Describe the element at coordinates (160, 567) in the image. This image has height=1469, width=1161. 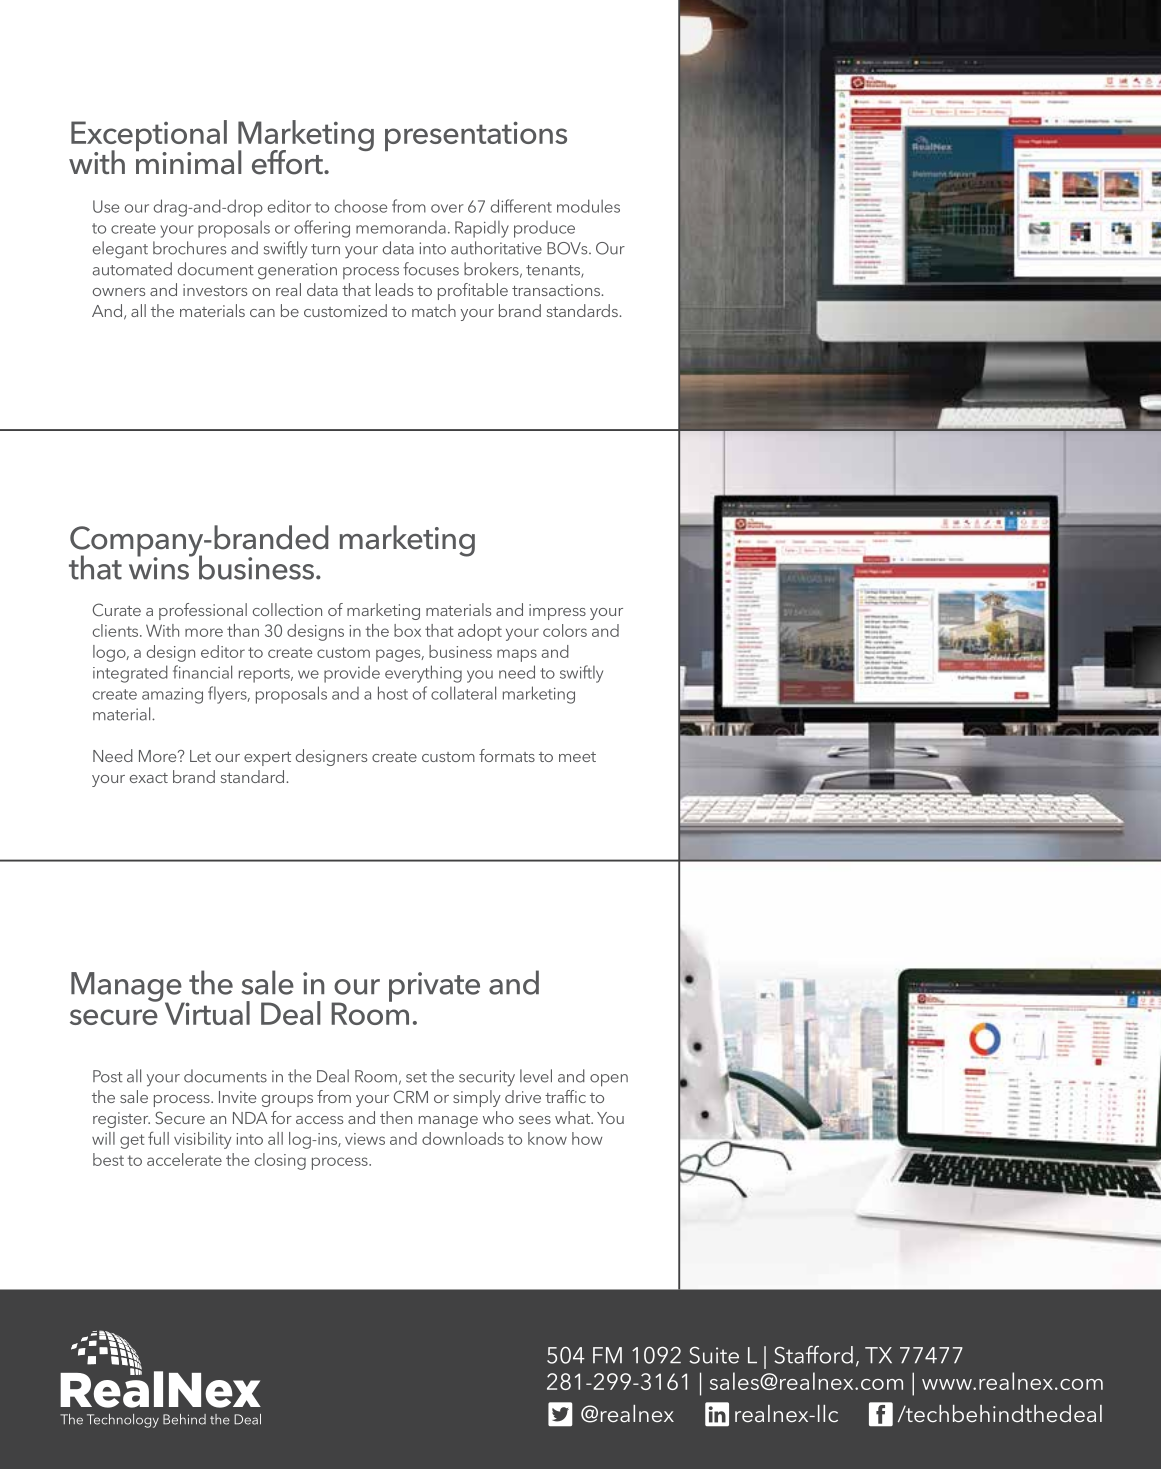
I see `wins` at that location.
